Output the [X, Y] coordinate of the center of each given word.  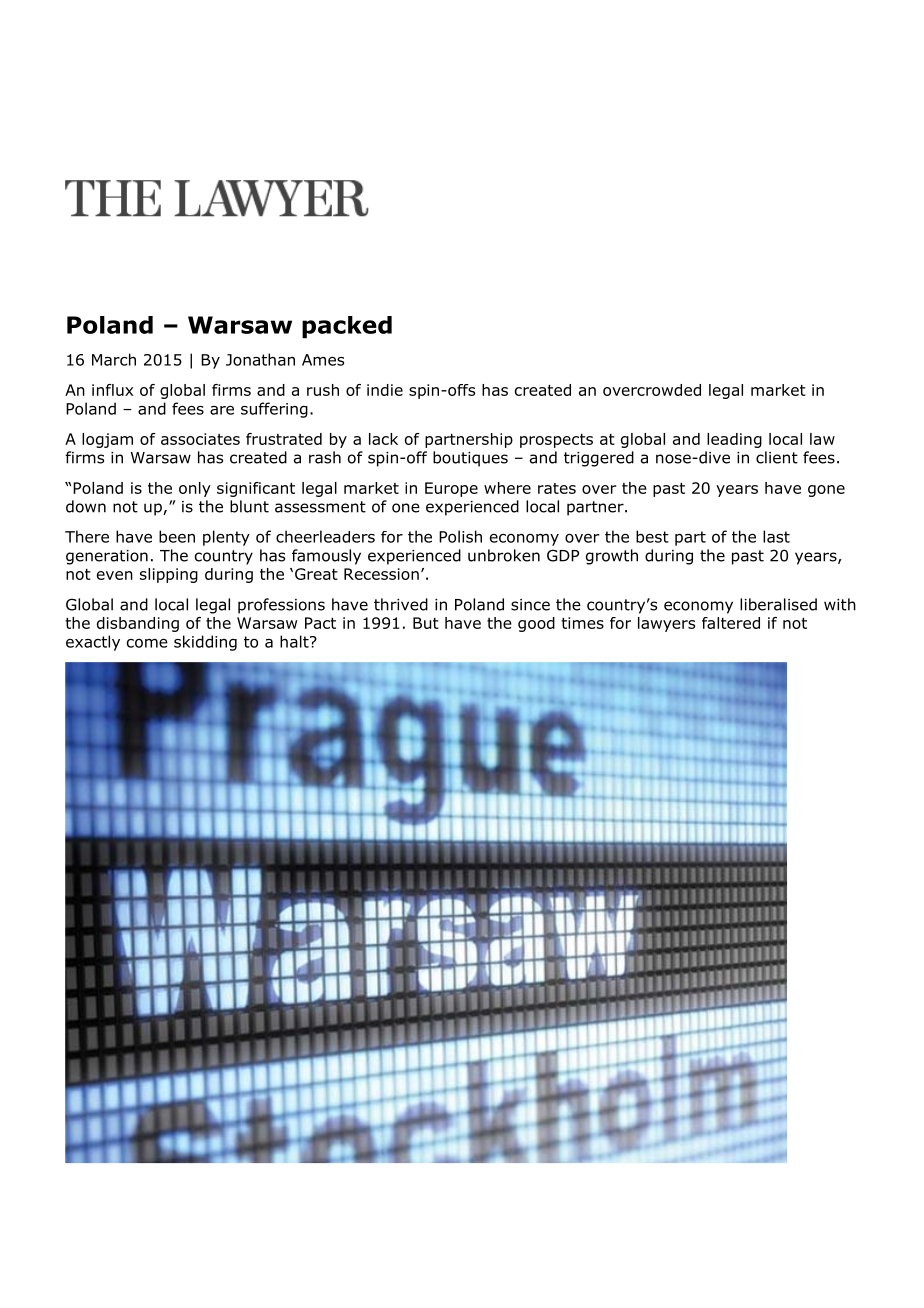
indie [385, 390]
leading [734, 440]
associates [200, 439]
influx [112, 390]
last [776, 536]
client [777, 457]
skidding [205, 643]
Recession [381, 574]
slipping [169, 575]
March [114, 359]
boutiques [470, 459]
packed [347, 327]
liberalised [778, 604]
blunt [249, 506]
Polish [460, 536]
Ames [323, 360]
